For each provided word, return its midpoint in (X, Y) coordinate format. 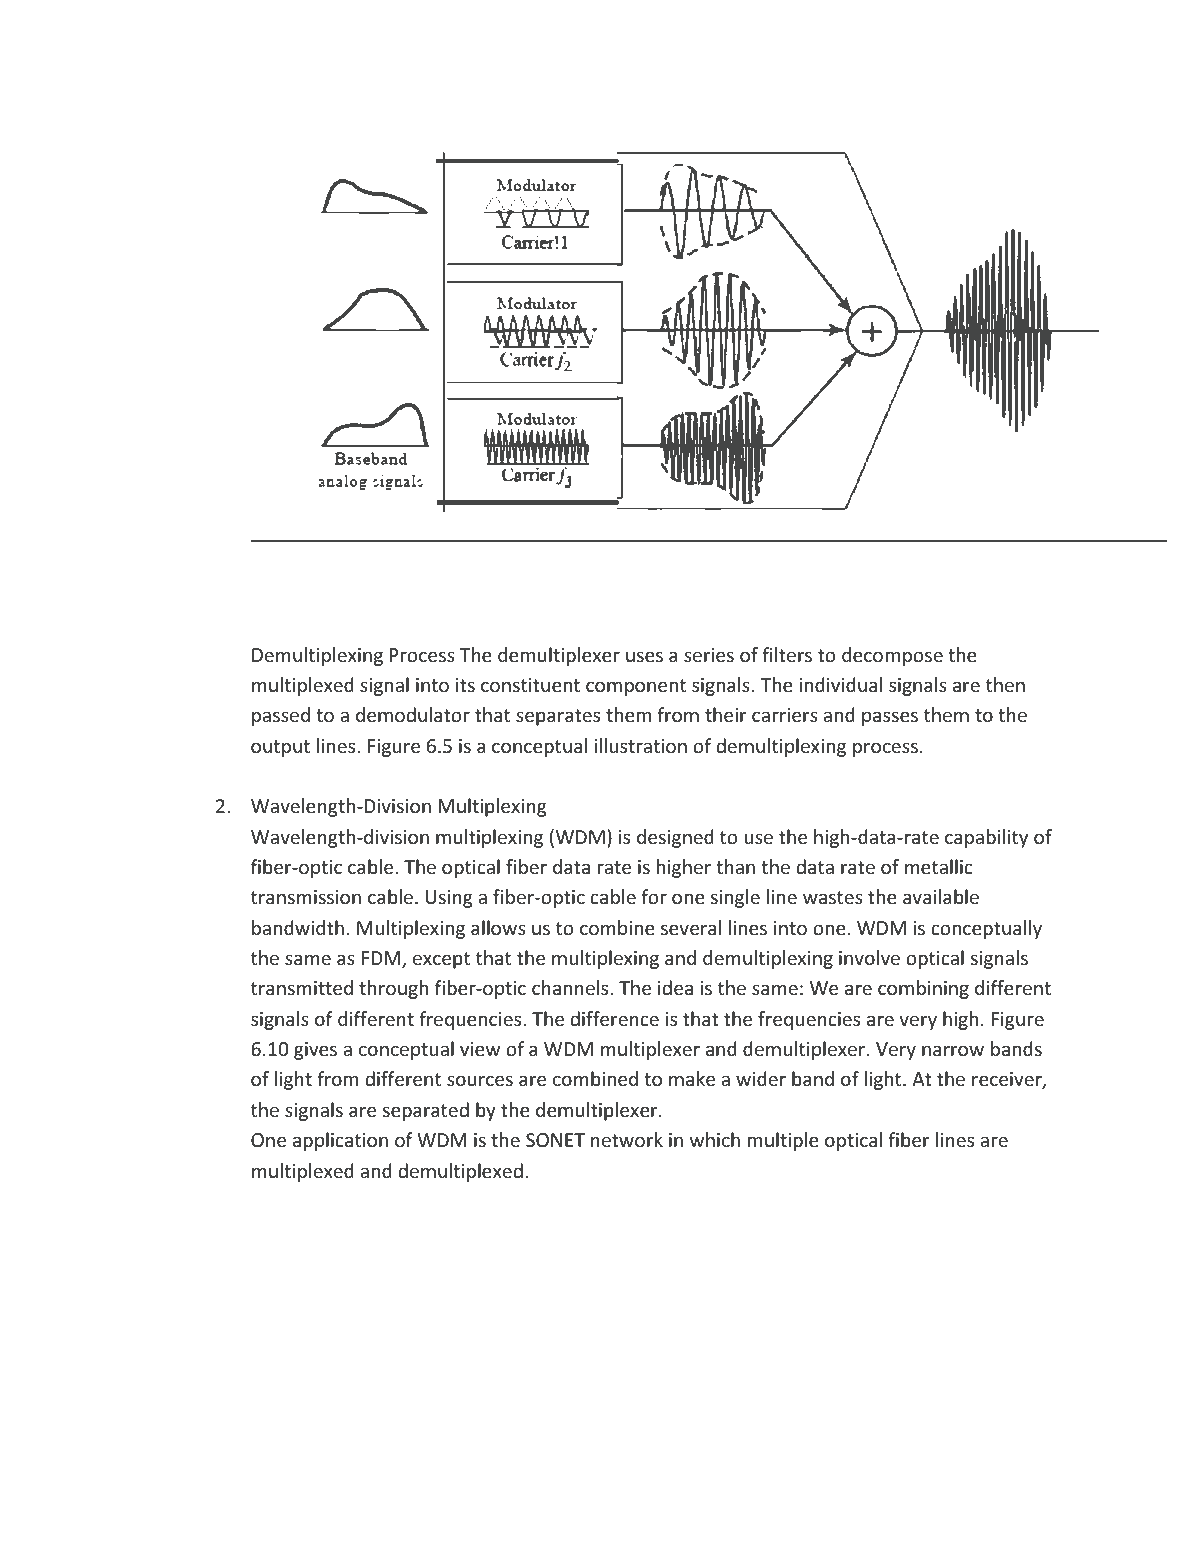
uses (644, 656)
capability (986, 838)
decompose (892, 656)
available (941, 896)
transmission (306, 897)
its (465, 685)
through (393, 989)
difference (614, 1018)
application (340, 1141)
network (627, 1139)
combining (923, 989)
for (654, 896)
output (280, 748)
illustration (640, 745)
